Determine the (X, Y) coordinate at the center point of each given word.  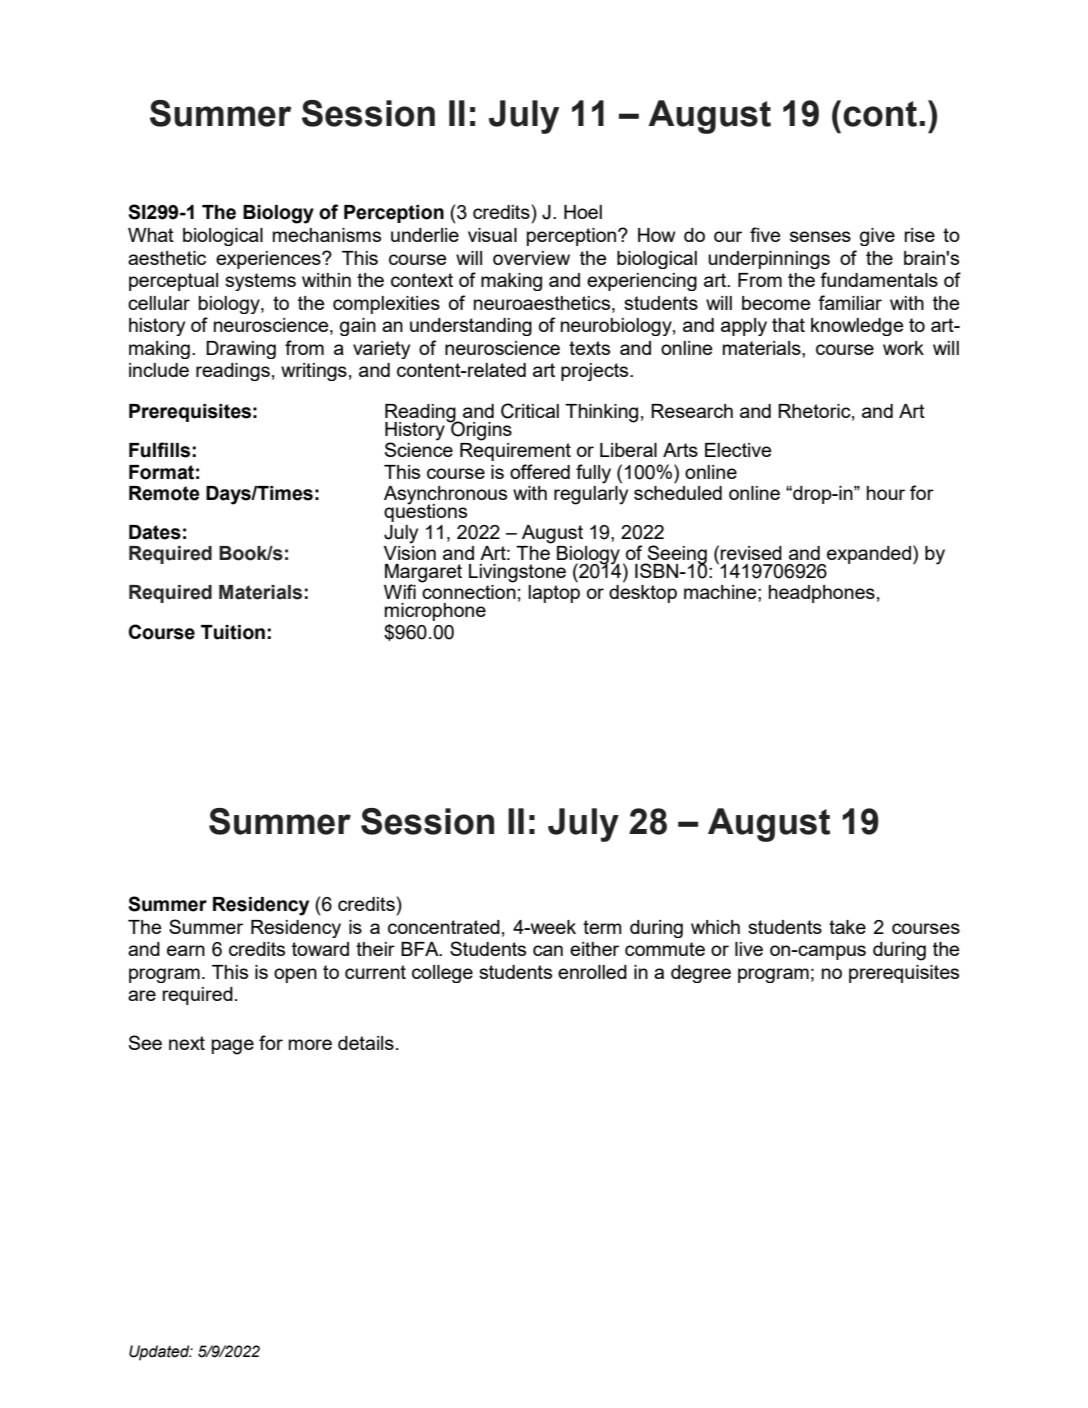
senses (820, 236)
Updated (160, 1353)
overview (531, 258)
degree (701, 974)
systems (260, 282)
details (366, 1043)
